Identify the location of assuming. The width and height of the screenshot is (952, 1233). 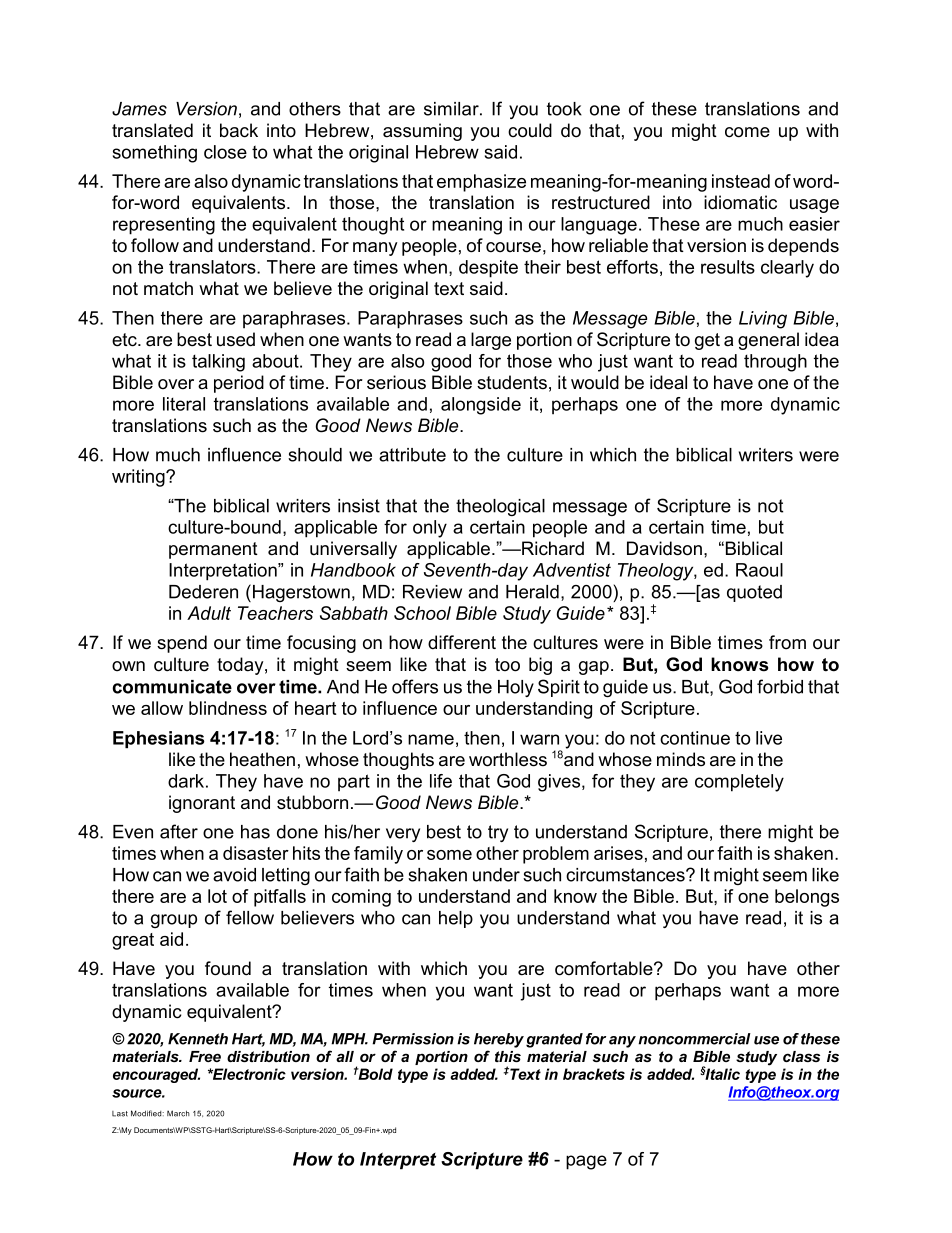
(422, 132).
